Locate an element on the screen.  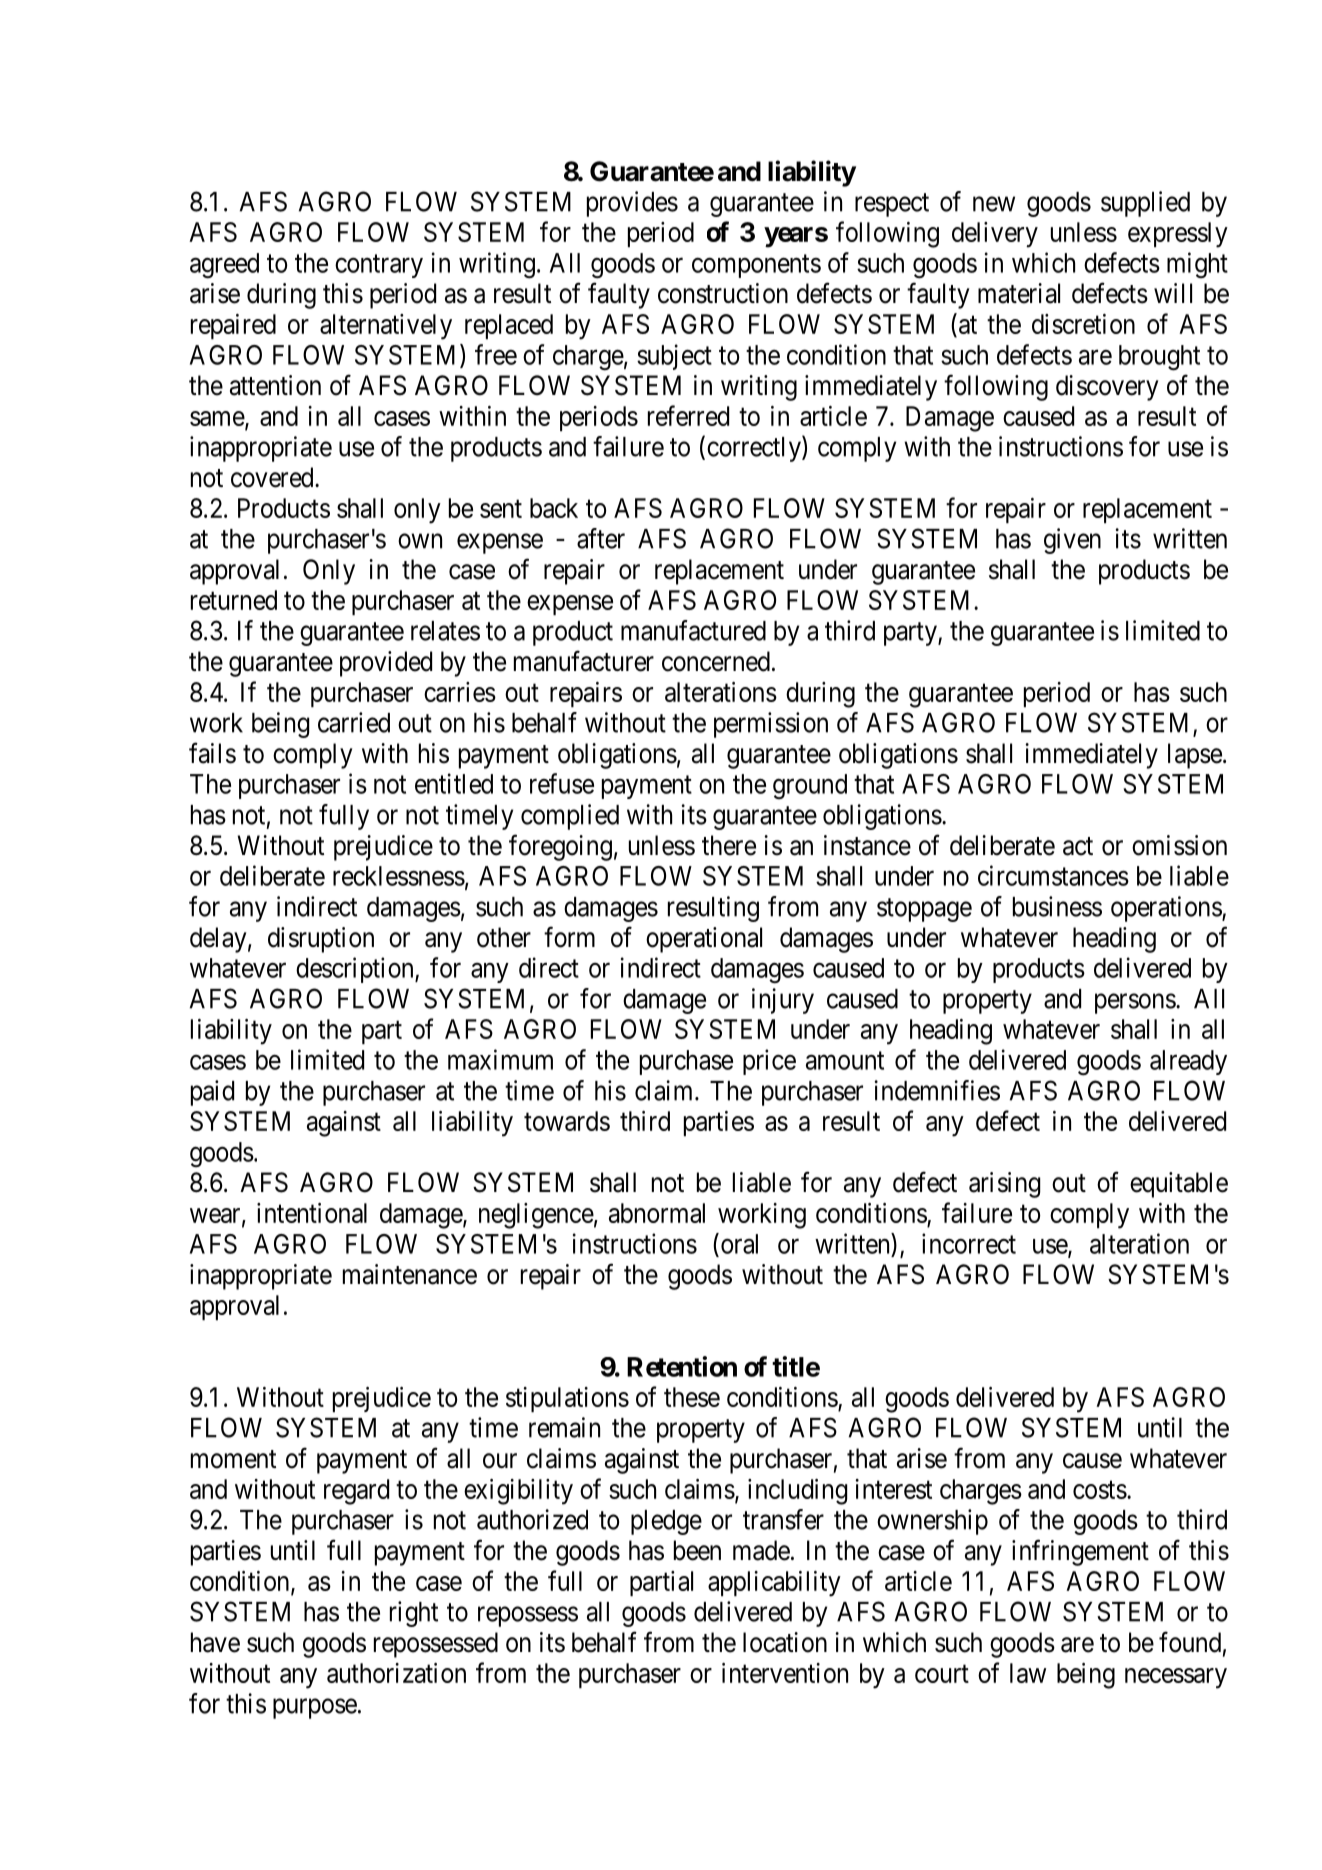
law is located at coordinates (1028, 1673).
